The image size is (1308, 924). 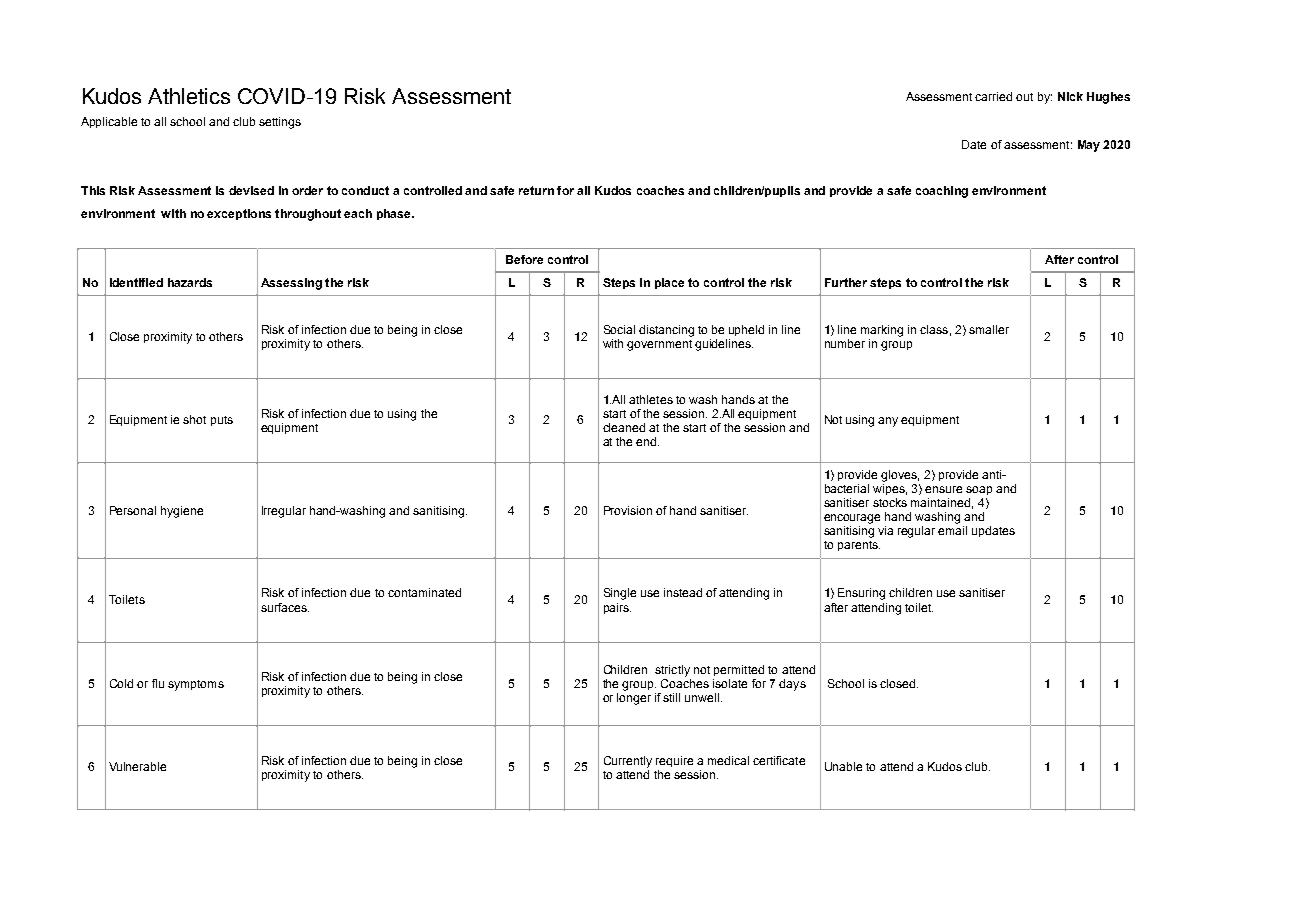 What do you see at coordinates (536, 190) in the screenshot?
I see `return` at bounding box center [536, 190].
